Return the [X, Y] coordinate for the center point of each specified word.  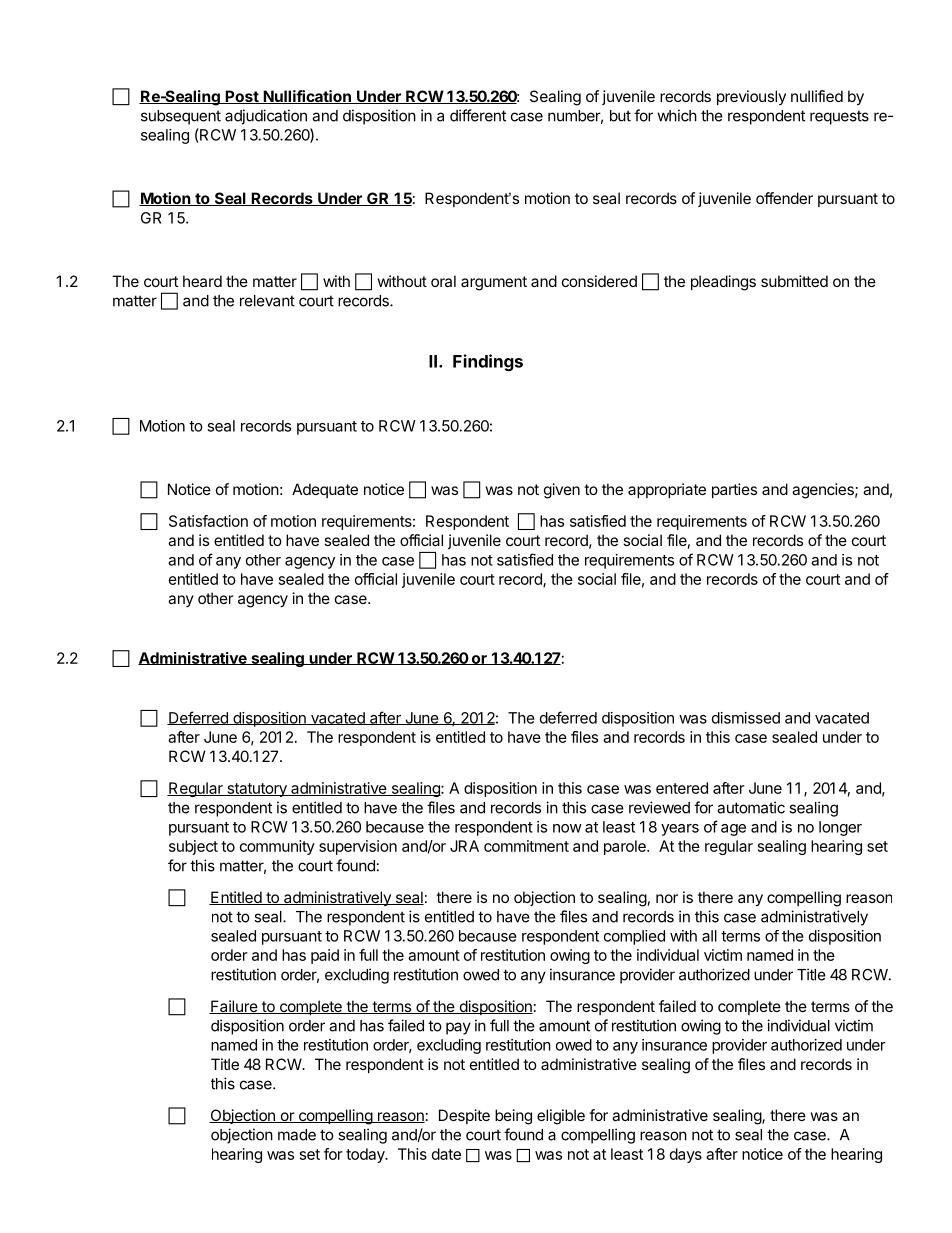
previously [751, 97]
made [297, 1135]
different [478, 115]
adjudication [266, 117]
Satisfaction [208, 521]
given [562, 491]
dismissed [746, 718]
